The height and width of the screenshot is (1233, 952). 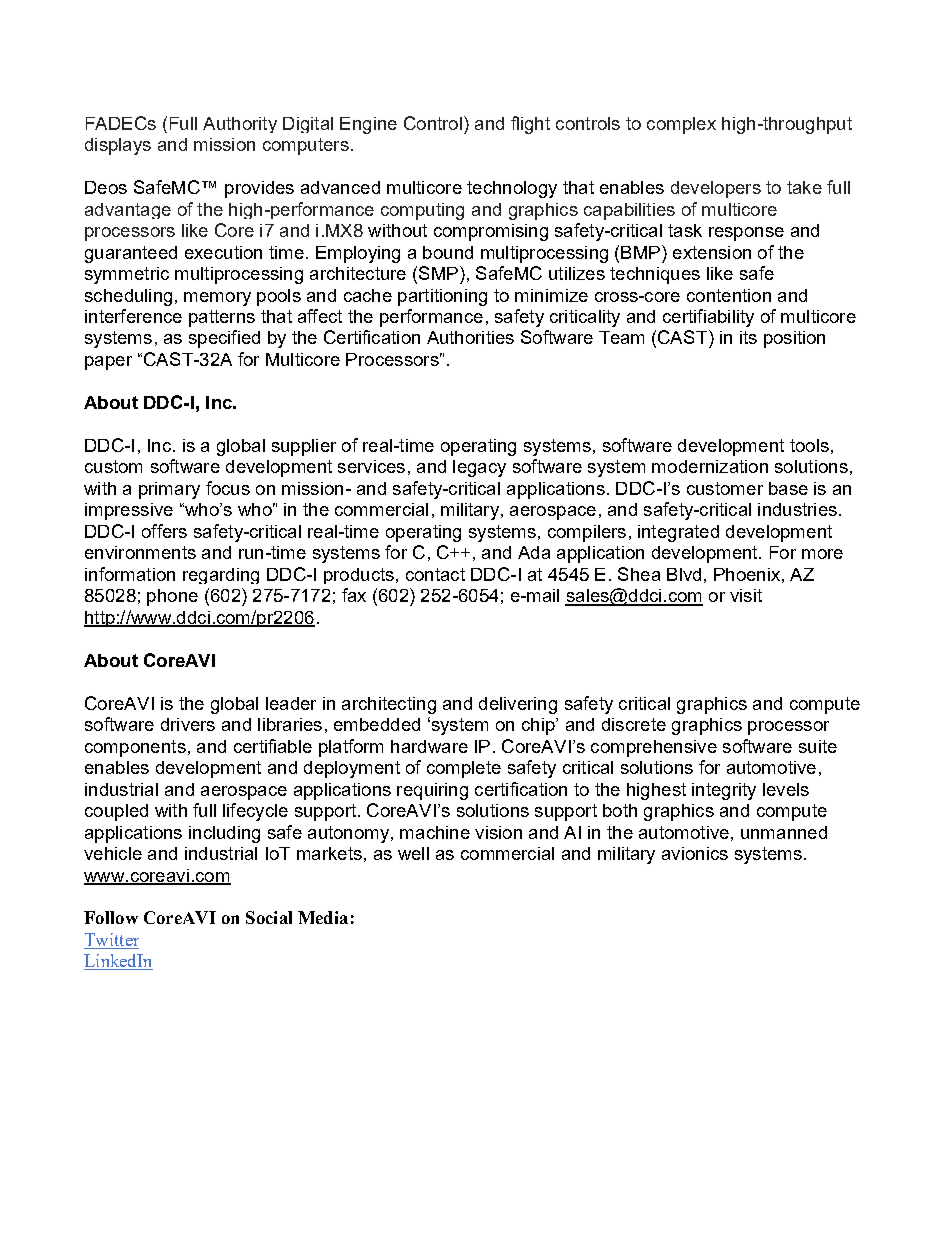 What do you see at coordinates (240, 125) in the screenshot?
I see `Authority` at bounding box center [240, 125].
